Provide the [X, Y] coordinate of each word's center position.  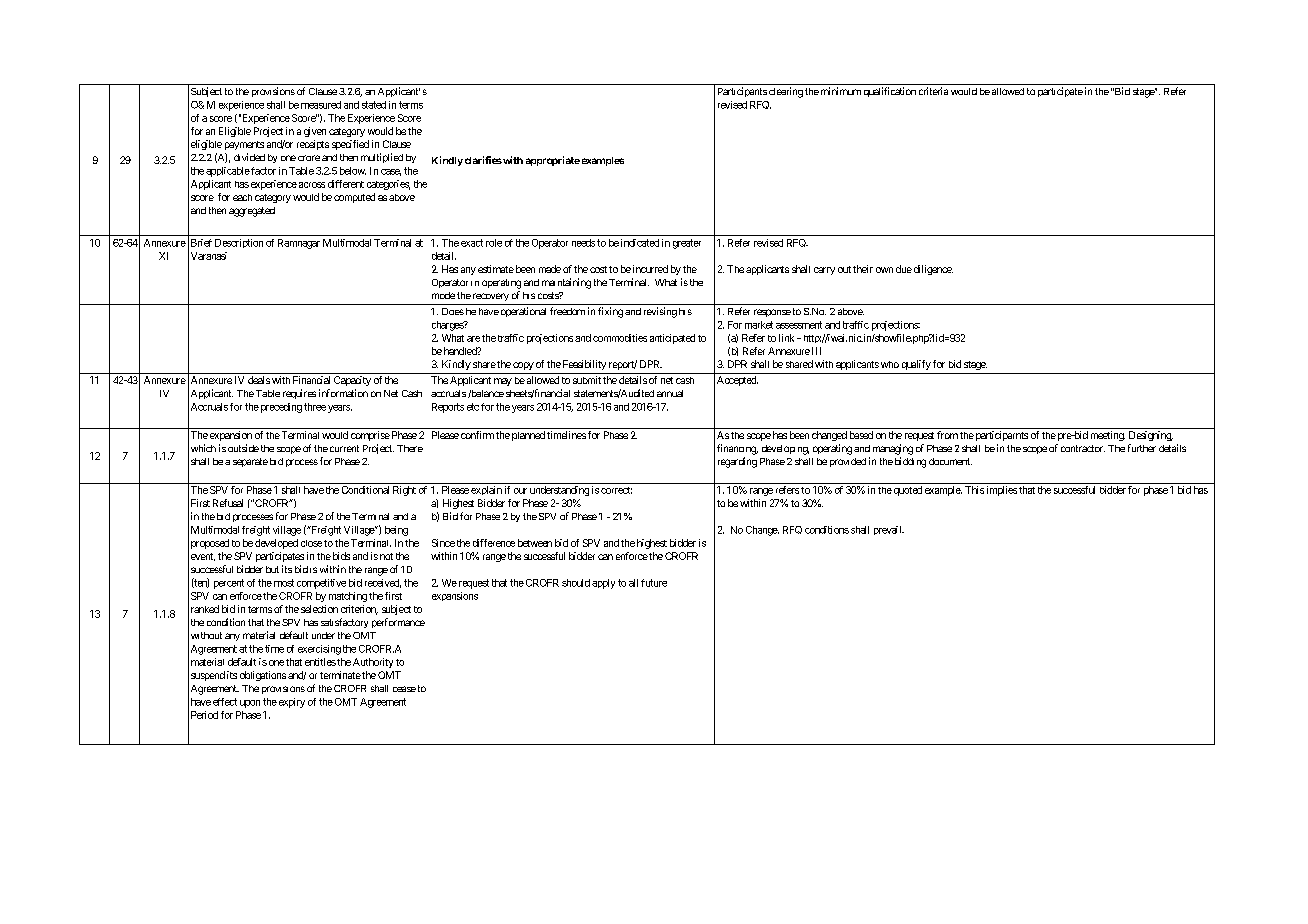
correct [616, 490]
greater [687, 244]
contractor [1083, 448]
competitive [321, 584]
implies [1002, 491]
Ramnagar [299, 244]
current [344, 448]
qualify [916, 365]
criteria [933, 91]
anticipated [672, 339]
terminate [340, 675]
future [654, 583]
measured [321, 105]
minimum [841, 91]
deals [259, 380]
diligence [932, 270]
